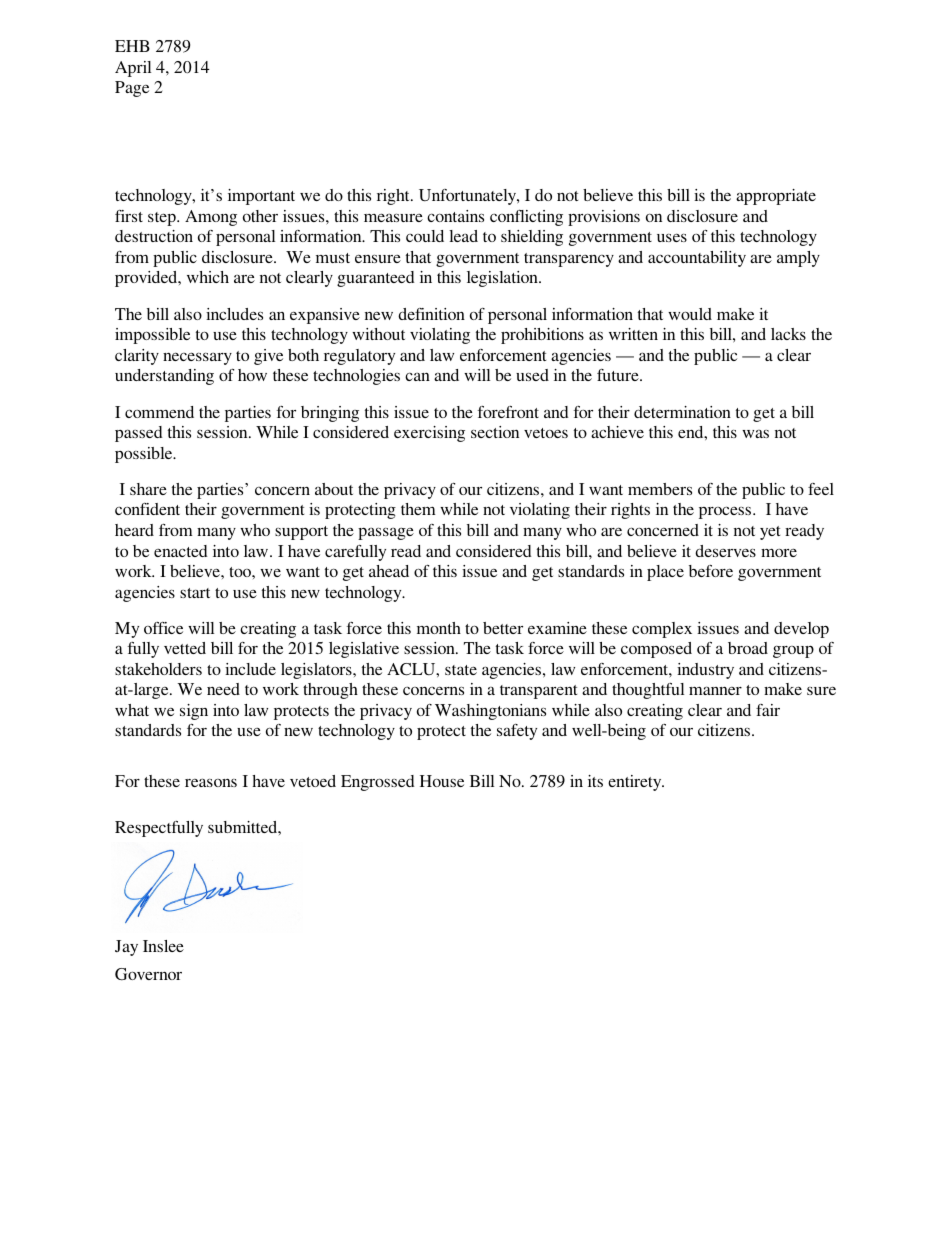 The image size is (952, 1233). What do you see at coordinates (697, 259) in the image?
I see `accountability` at bounding box center [697, 259].
